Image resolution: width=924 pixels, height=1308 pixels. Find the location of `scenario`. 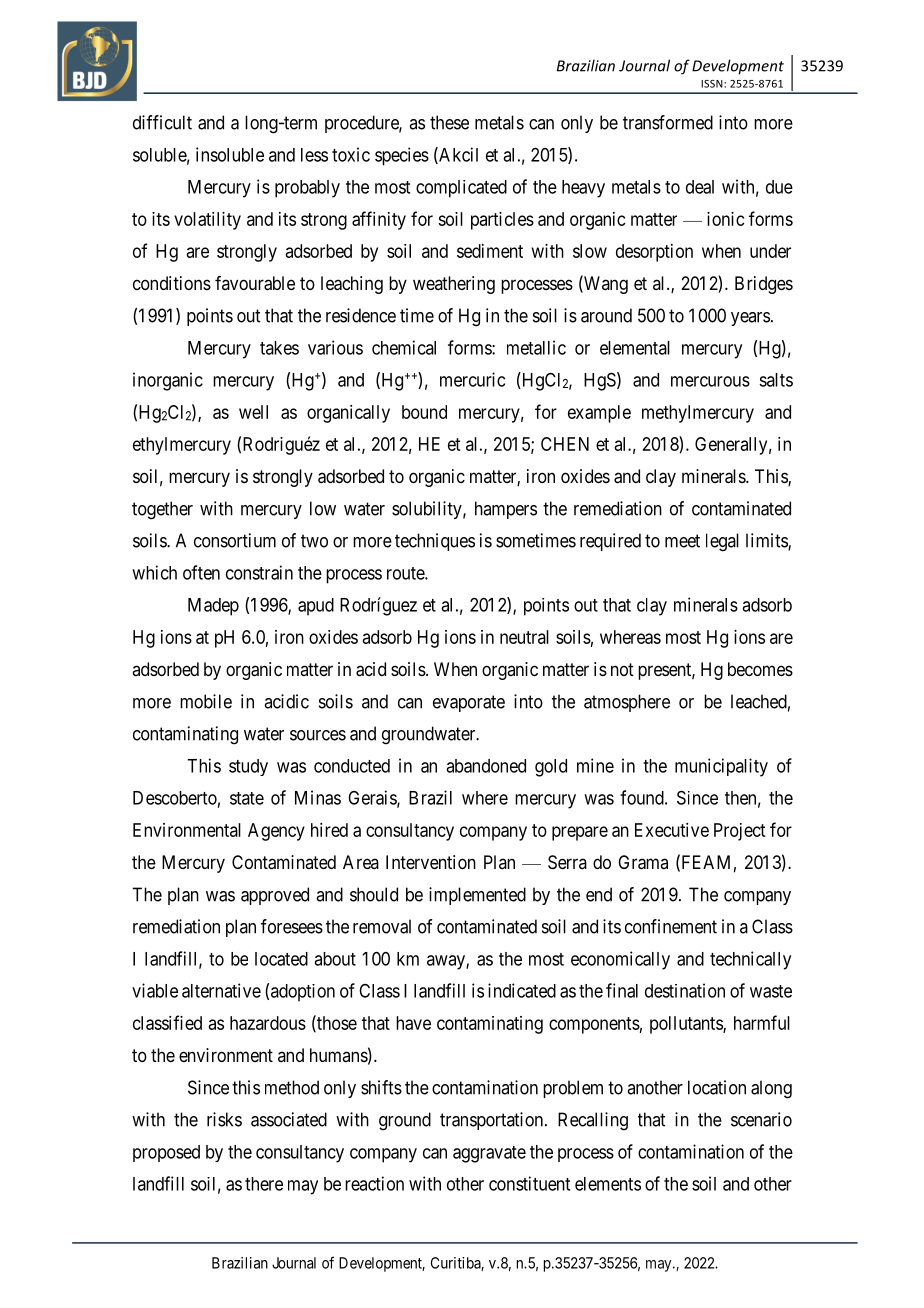

scenario is located at coordinates (761, 1119).
